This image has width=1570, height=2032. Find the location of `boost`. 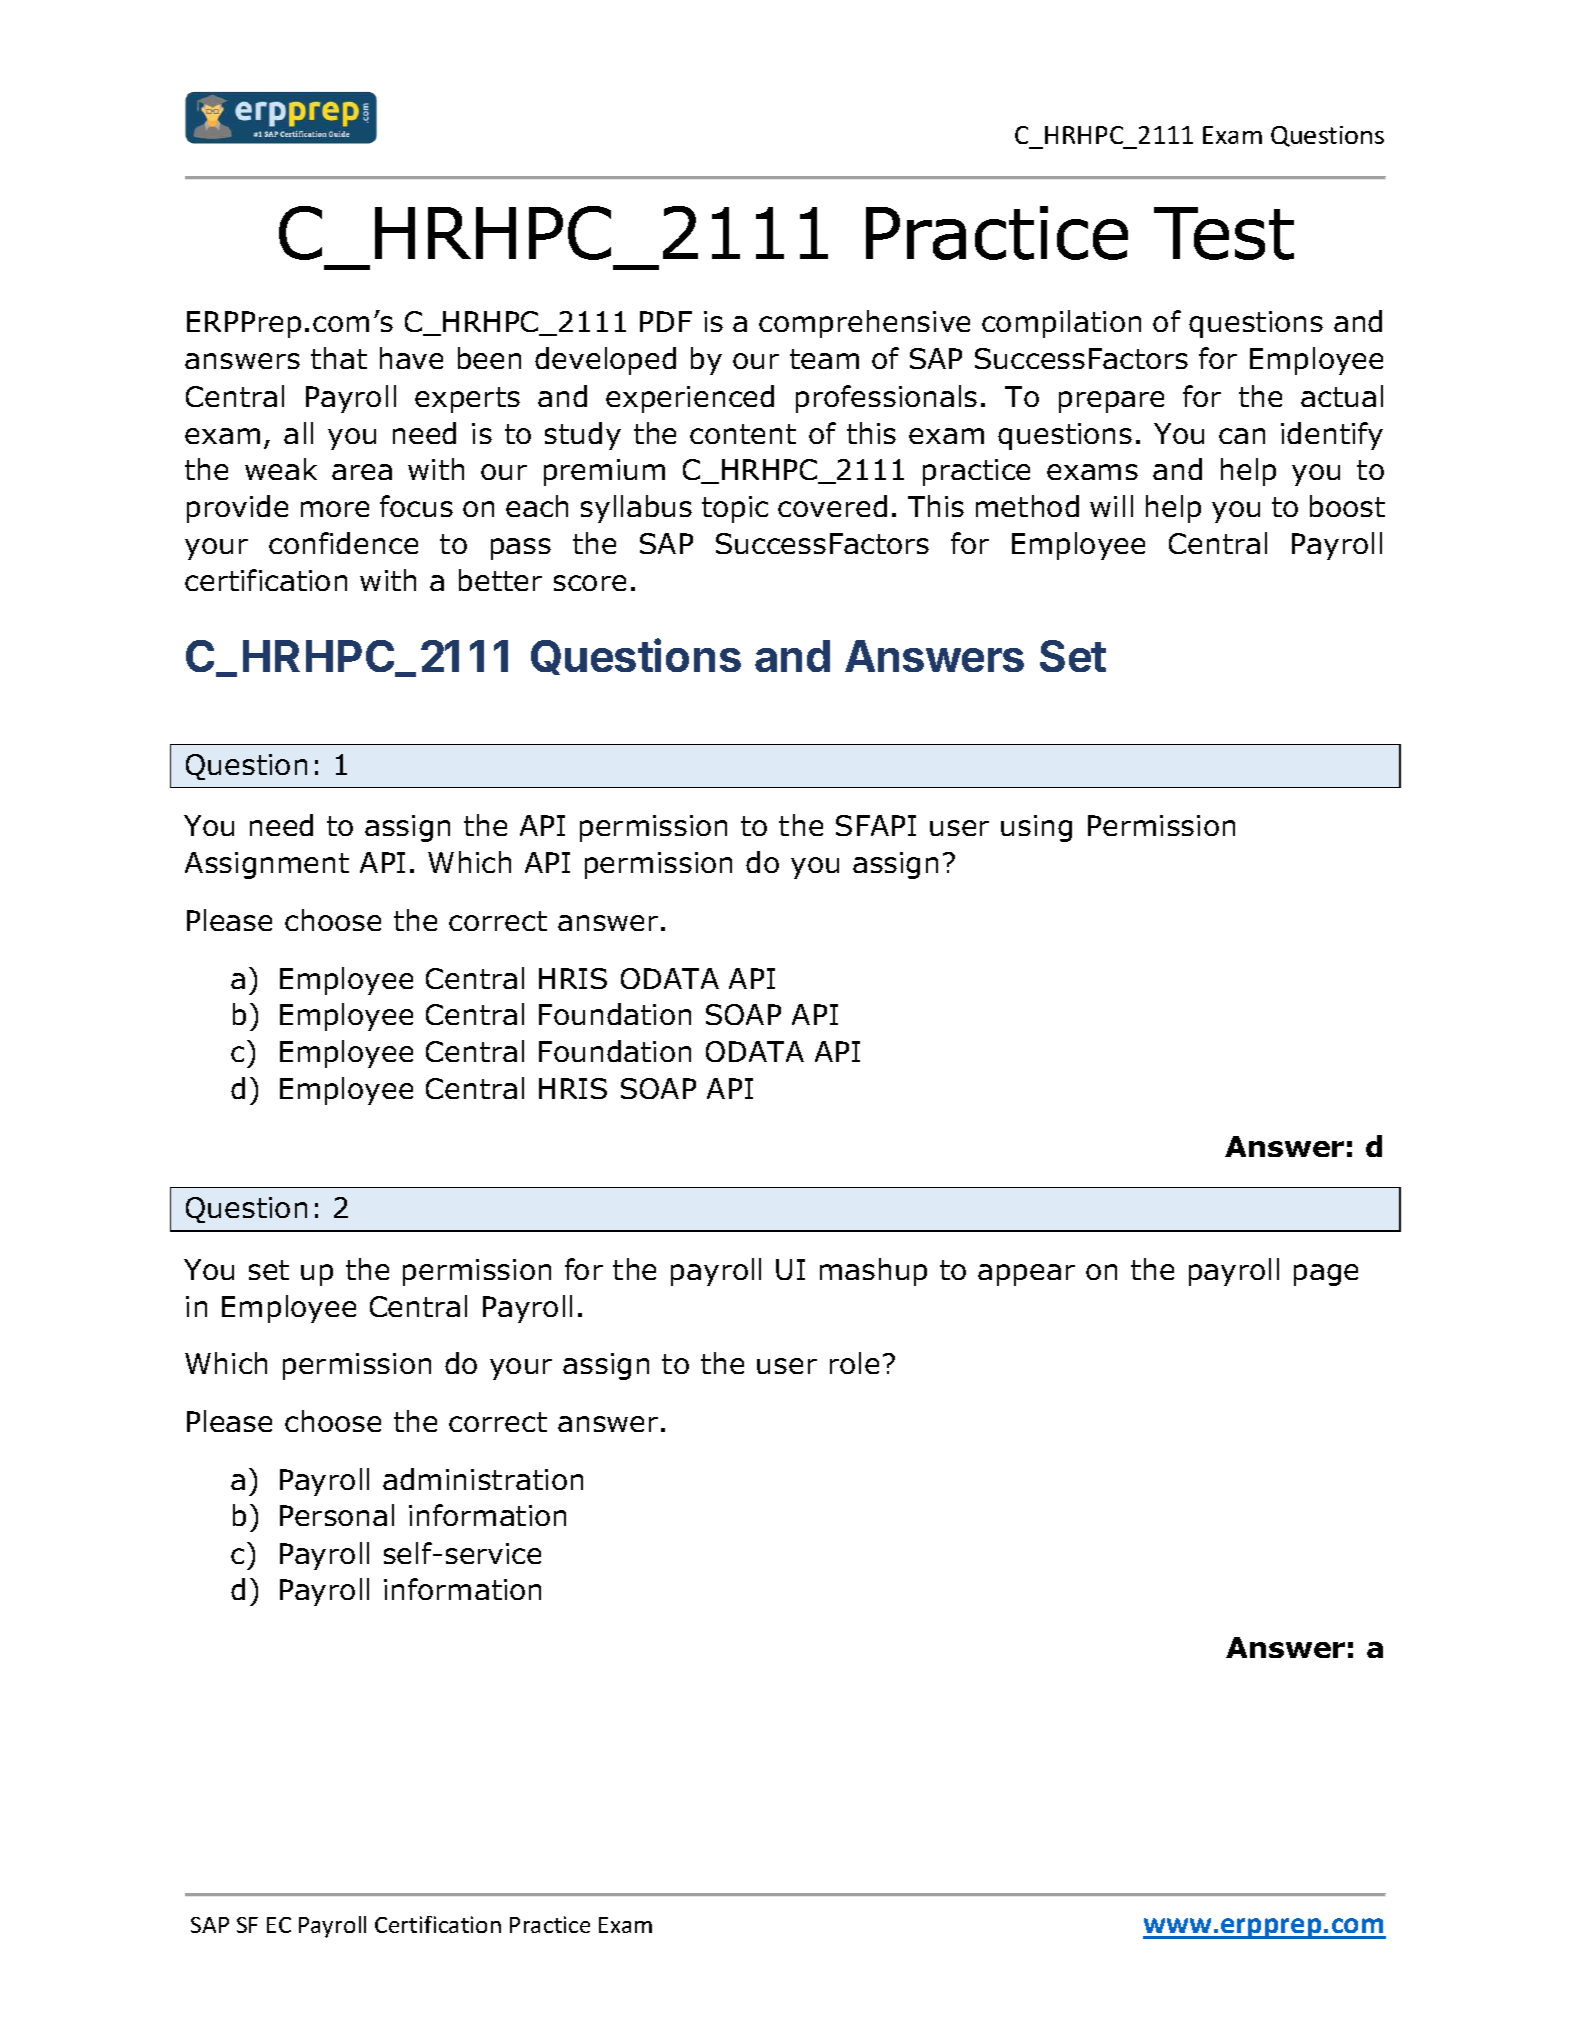

boost is located at coordinates (1347, 506).
